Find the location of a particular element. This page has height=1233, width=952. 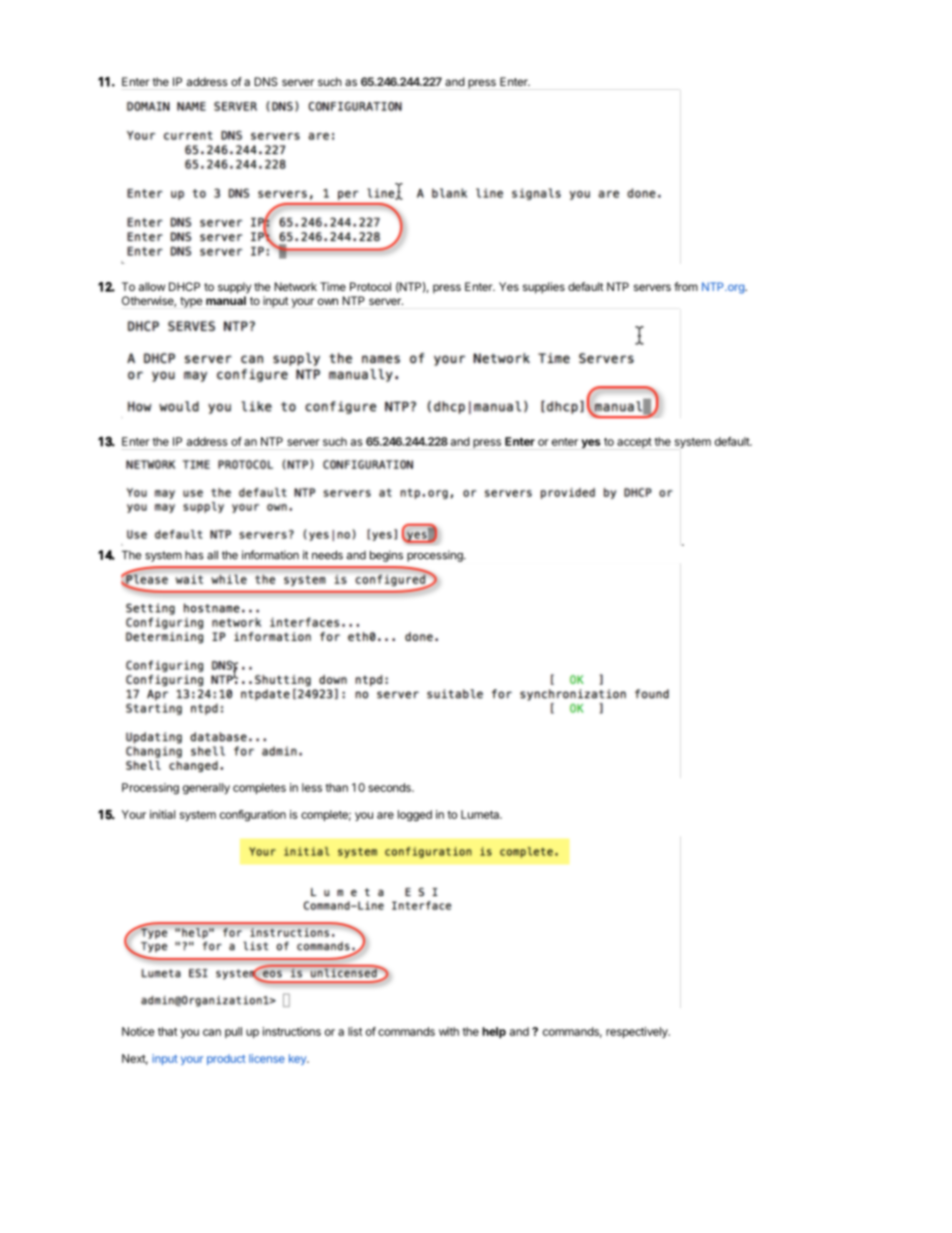

generally is located at coordinates (206, 789).
